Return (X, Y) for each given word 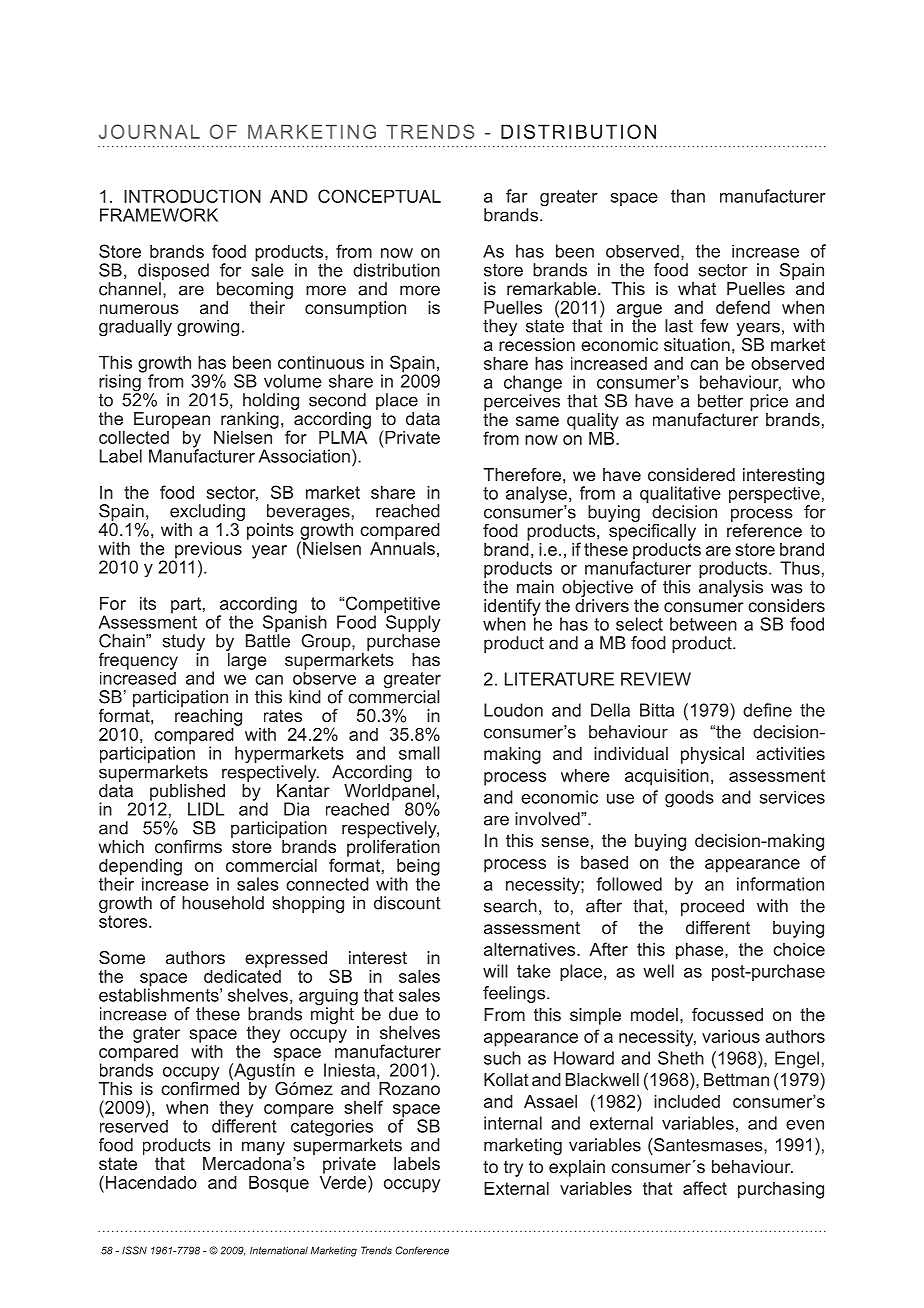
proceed (712, 907)
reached (408, 511)
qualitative (680, 496)
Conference (422, 1250)
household (223, 903)
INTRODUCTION (192, 196)
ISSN (134, 1250)
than (688, 196)
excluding (207, 514)
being (418, 868)
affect (705, 1188)
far (517, 196)
